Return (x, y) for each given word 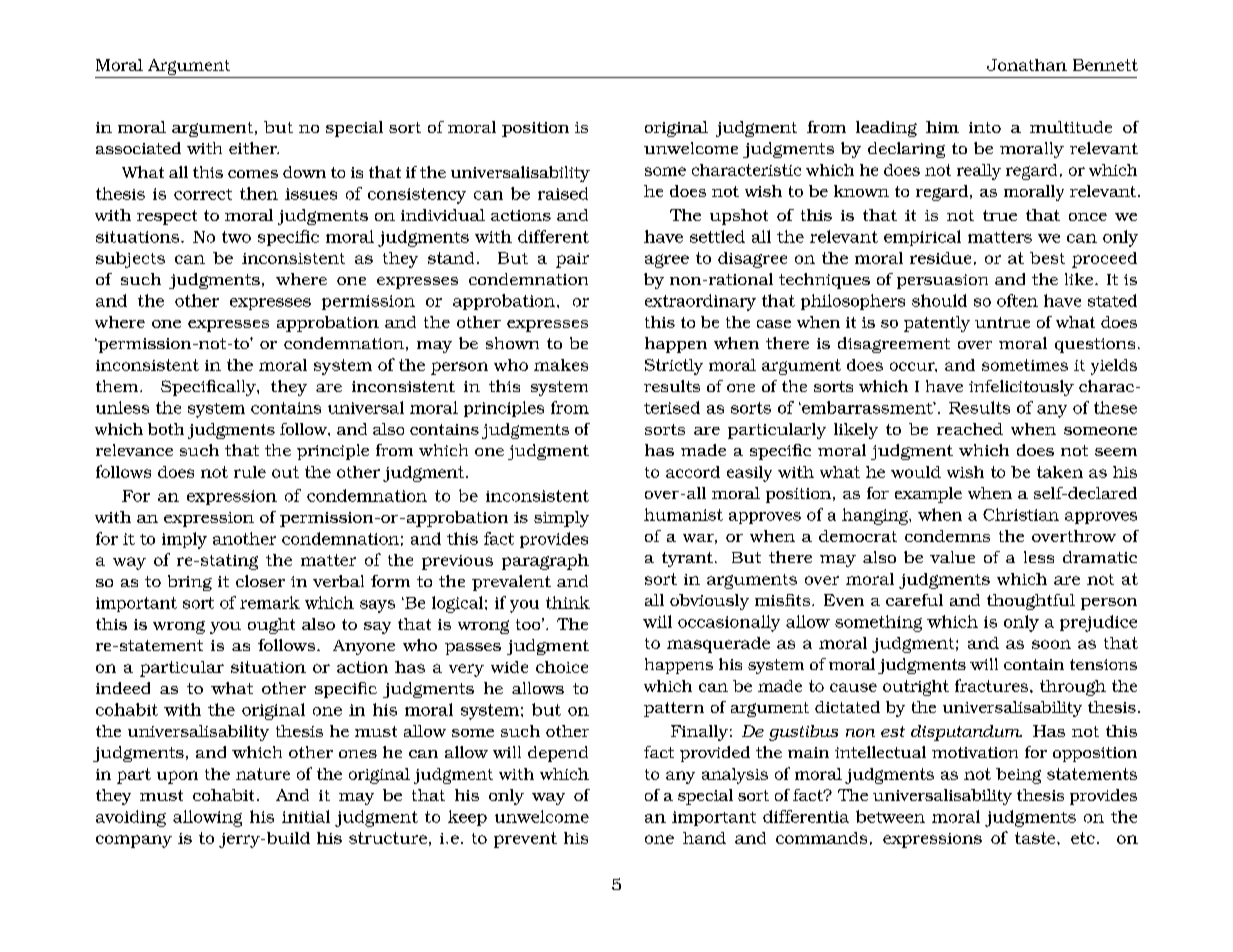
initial (306, 816)
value (952, 557)
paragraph (545, 562)
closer (260, 581)
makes (561, 365)
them (118, 386)
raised (563, 193)
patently (937, 324)
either (254, 148)
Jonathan (1027, 65)
